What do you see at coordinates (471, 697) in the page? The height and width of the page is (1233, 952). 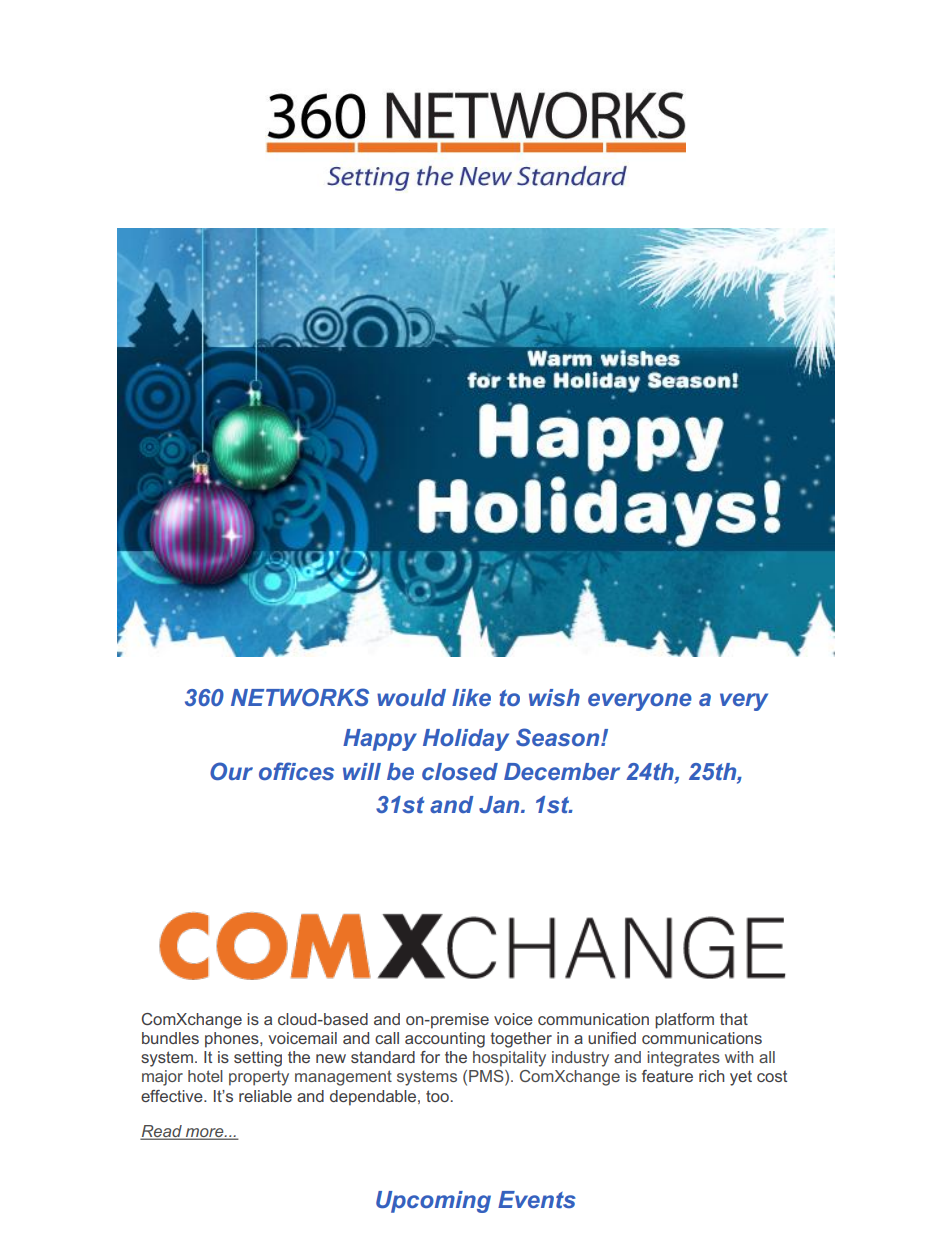 I see `like` at bounding box center [471, 697].
